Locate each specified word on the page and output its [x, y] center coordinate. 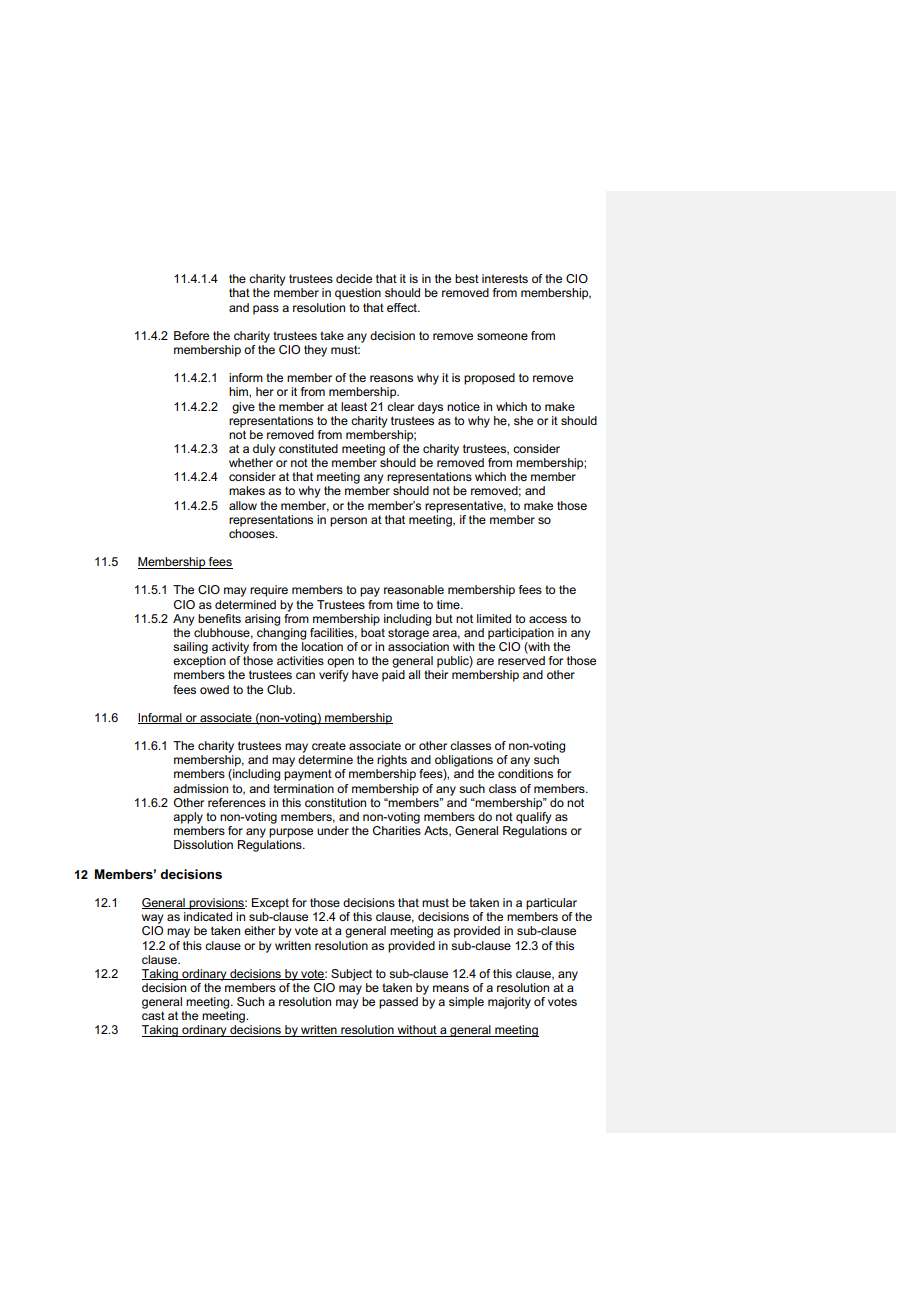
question [358, 294]
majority [509, 1003]
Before [191, 335]
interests [505, 278]
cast [153, 1015]
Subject [351, 975]
